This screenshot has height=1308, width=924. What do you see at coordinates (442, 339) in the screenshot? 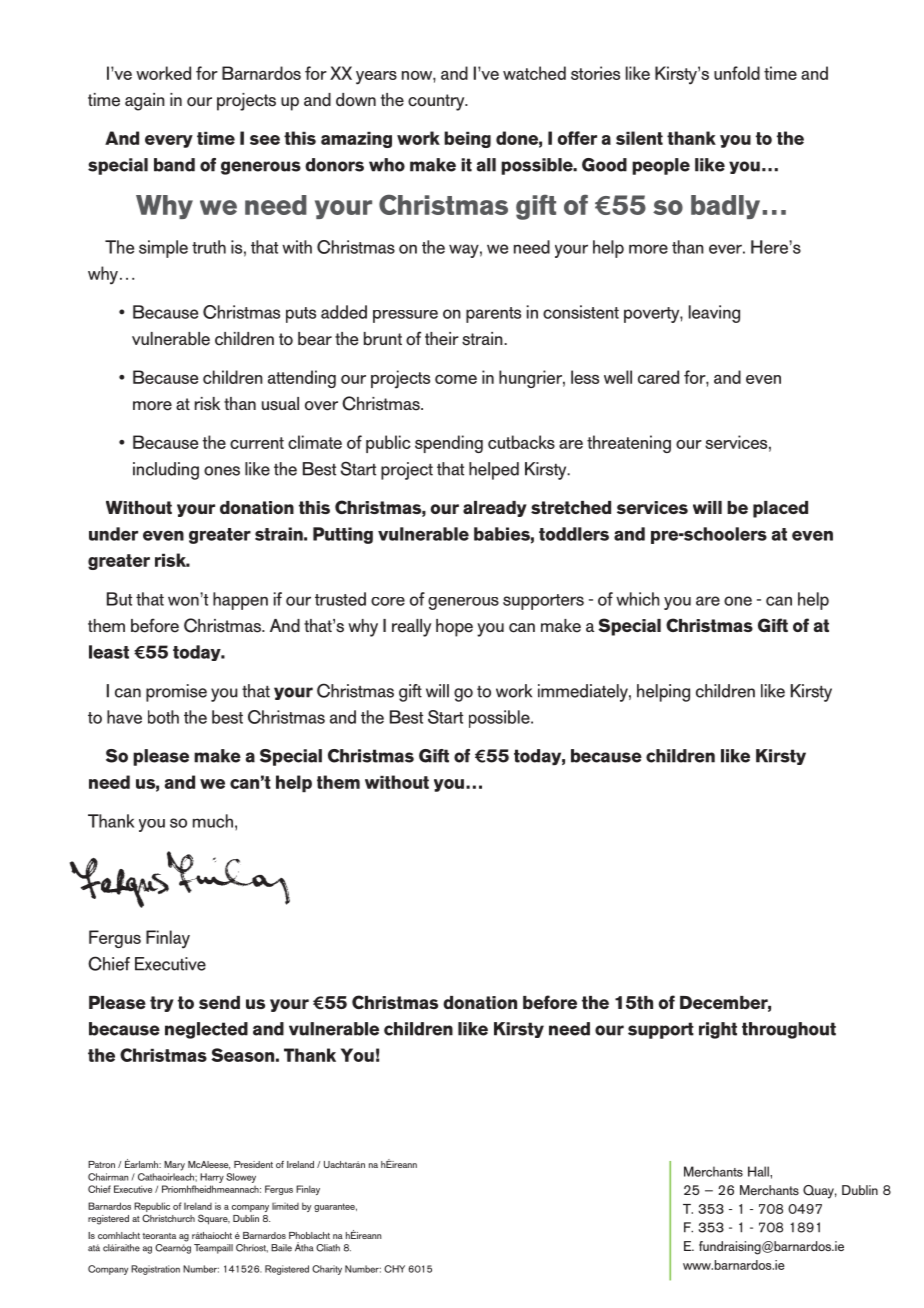
I see `their` at bounding box center [442, 339].
